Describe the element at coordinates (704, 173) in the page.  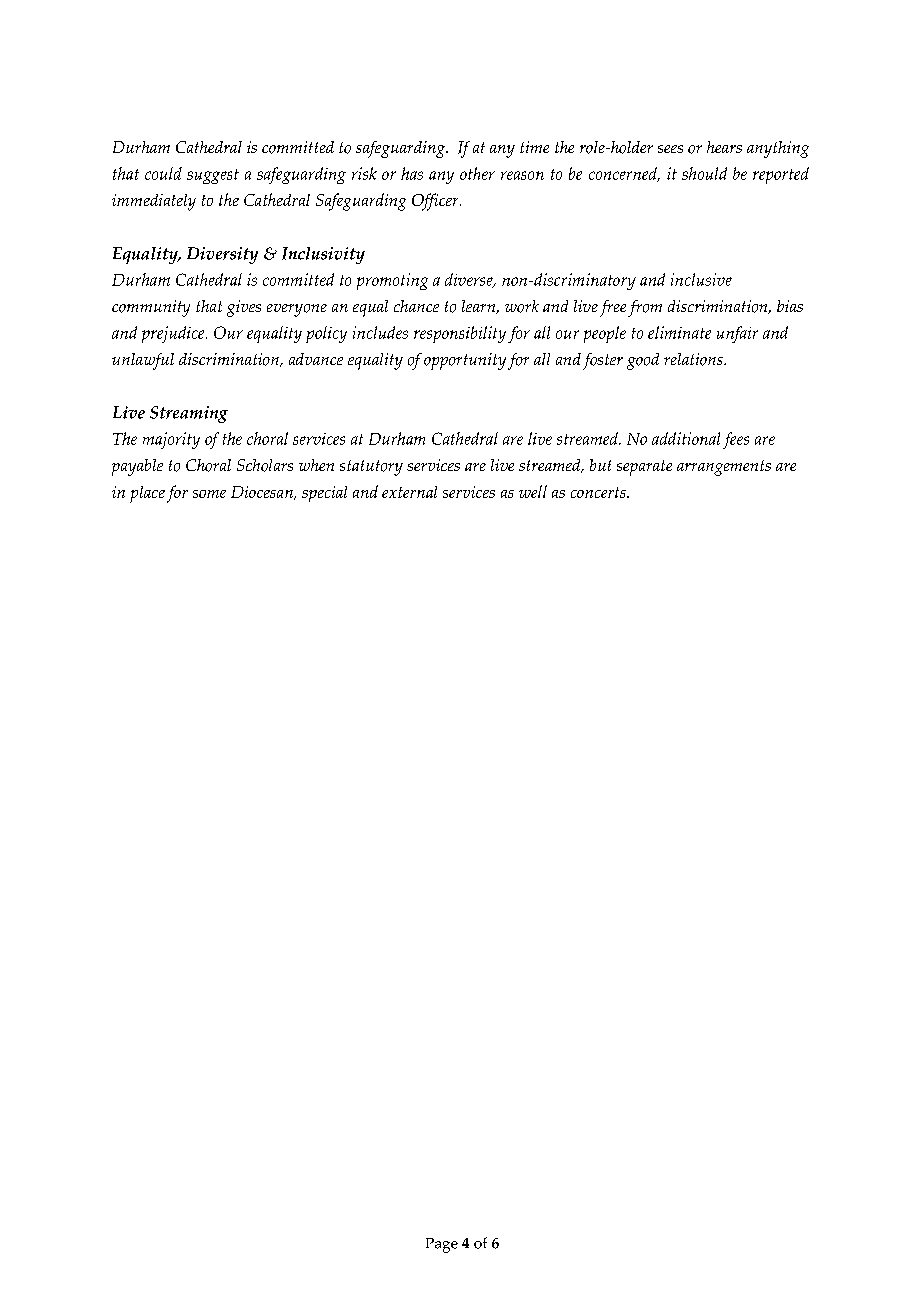
I see `should` at that location.
